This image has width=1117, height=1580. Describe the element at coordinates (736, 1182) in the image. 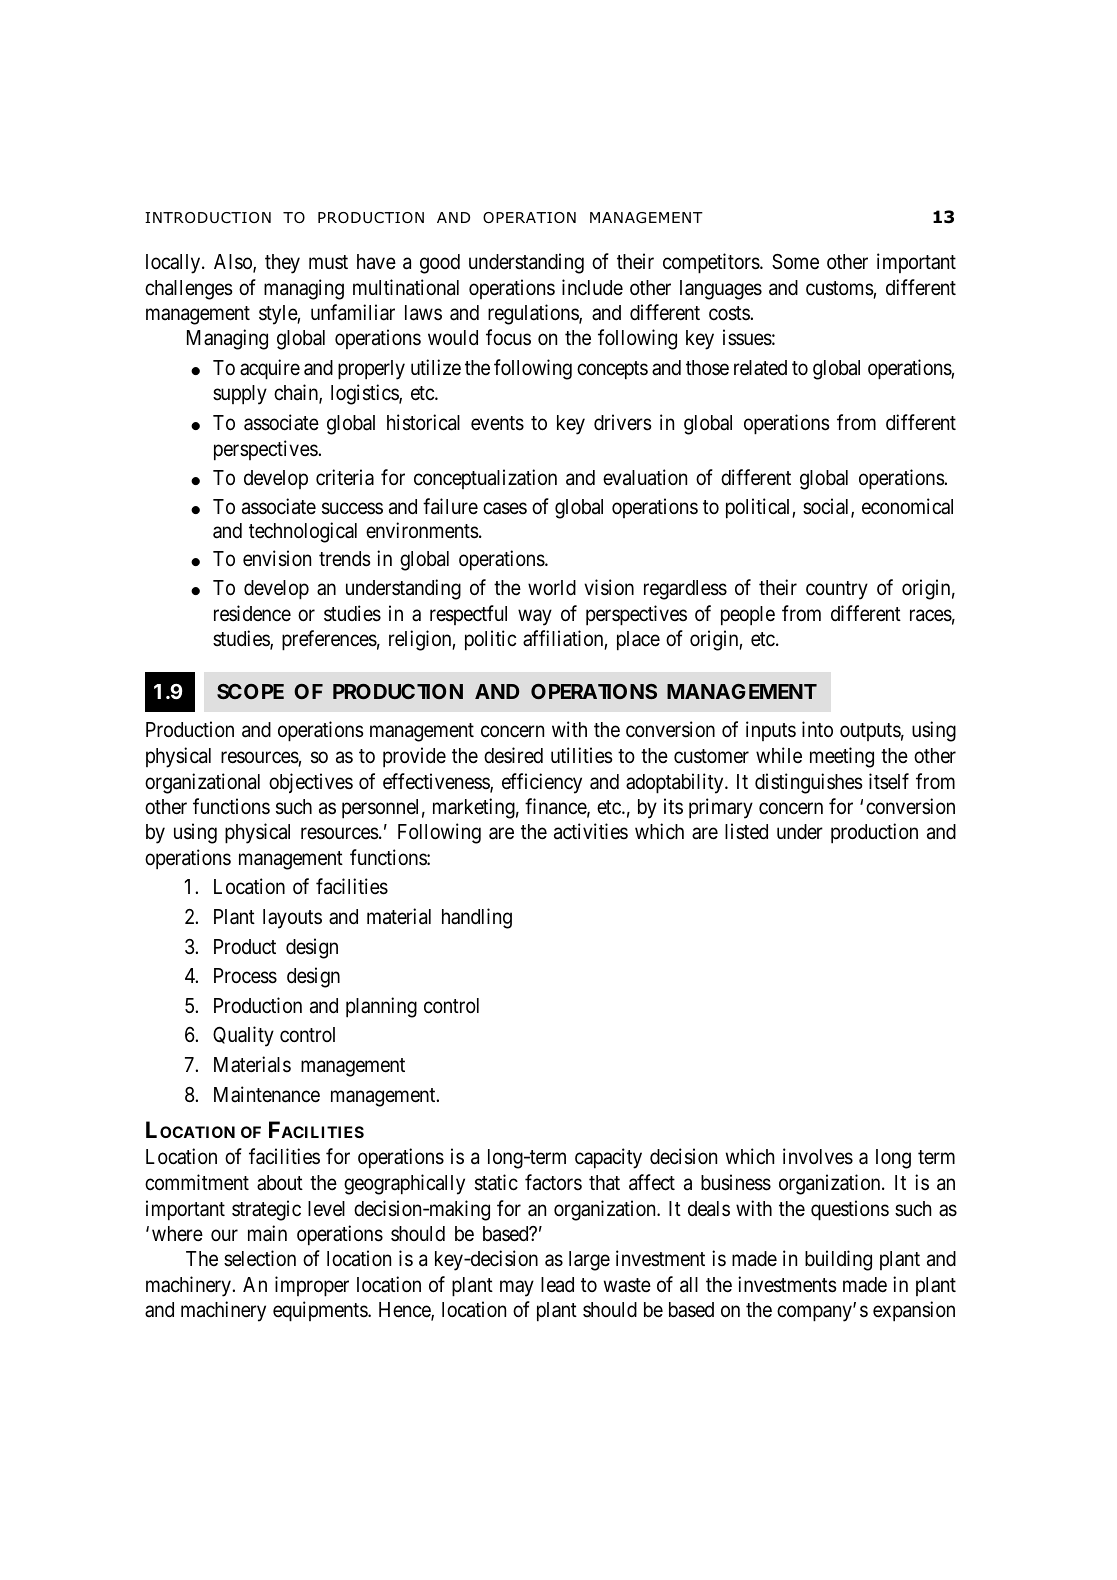

I see `business` at that location.
